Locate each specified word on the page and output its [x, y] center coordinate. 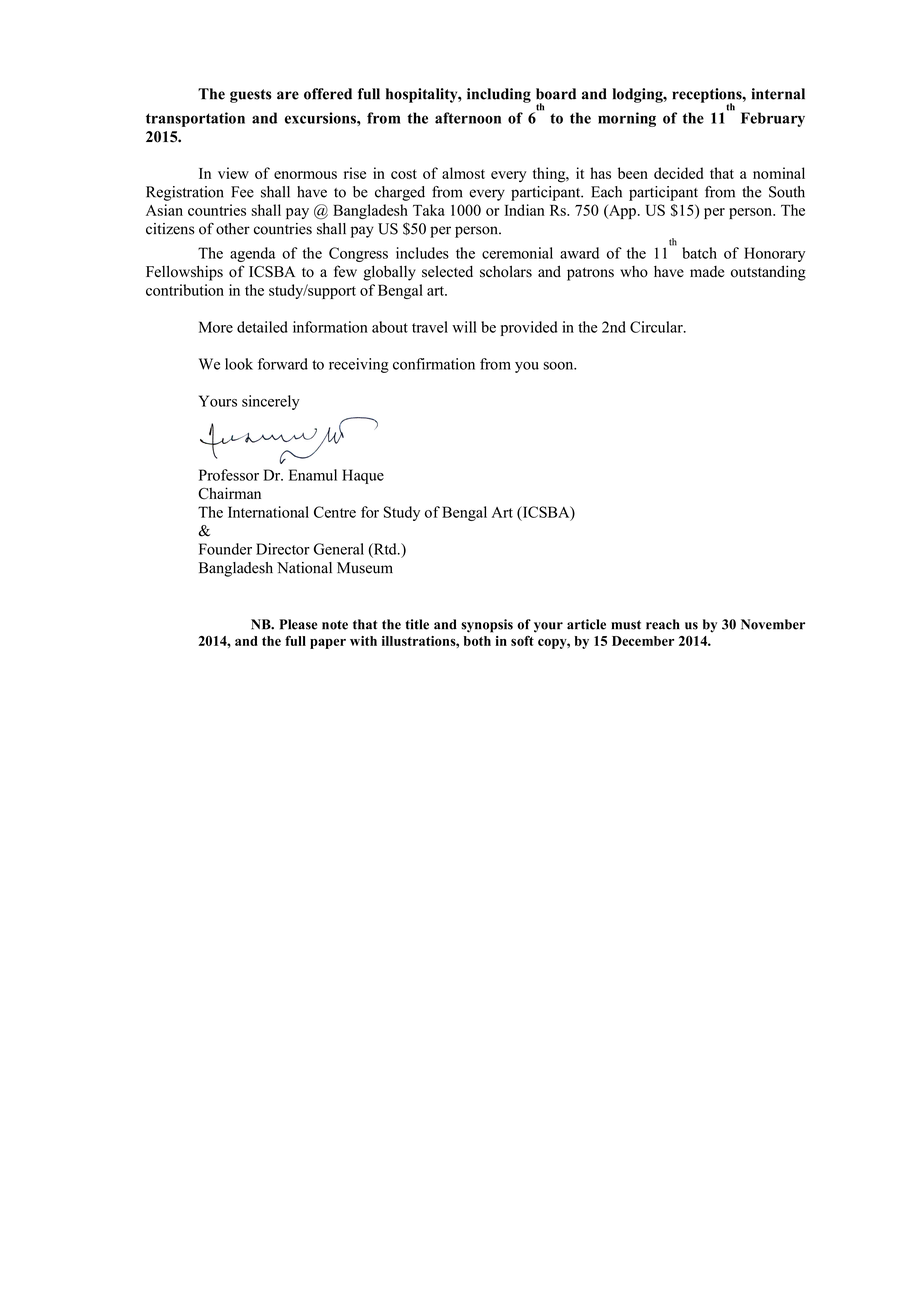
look [239, 364]
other [233, 229]
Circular [657, 327]
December [643, 641]
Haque [363, 476]
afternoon [468, 118]
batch [699, 253]
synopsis [487, 626]
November [773, 624]
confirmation [434, 364]
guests [251, 96]
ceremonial [517, 253]
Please [298, 624]
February [773, 119]
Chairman [229, 493]
